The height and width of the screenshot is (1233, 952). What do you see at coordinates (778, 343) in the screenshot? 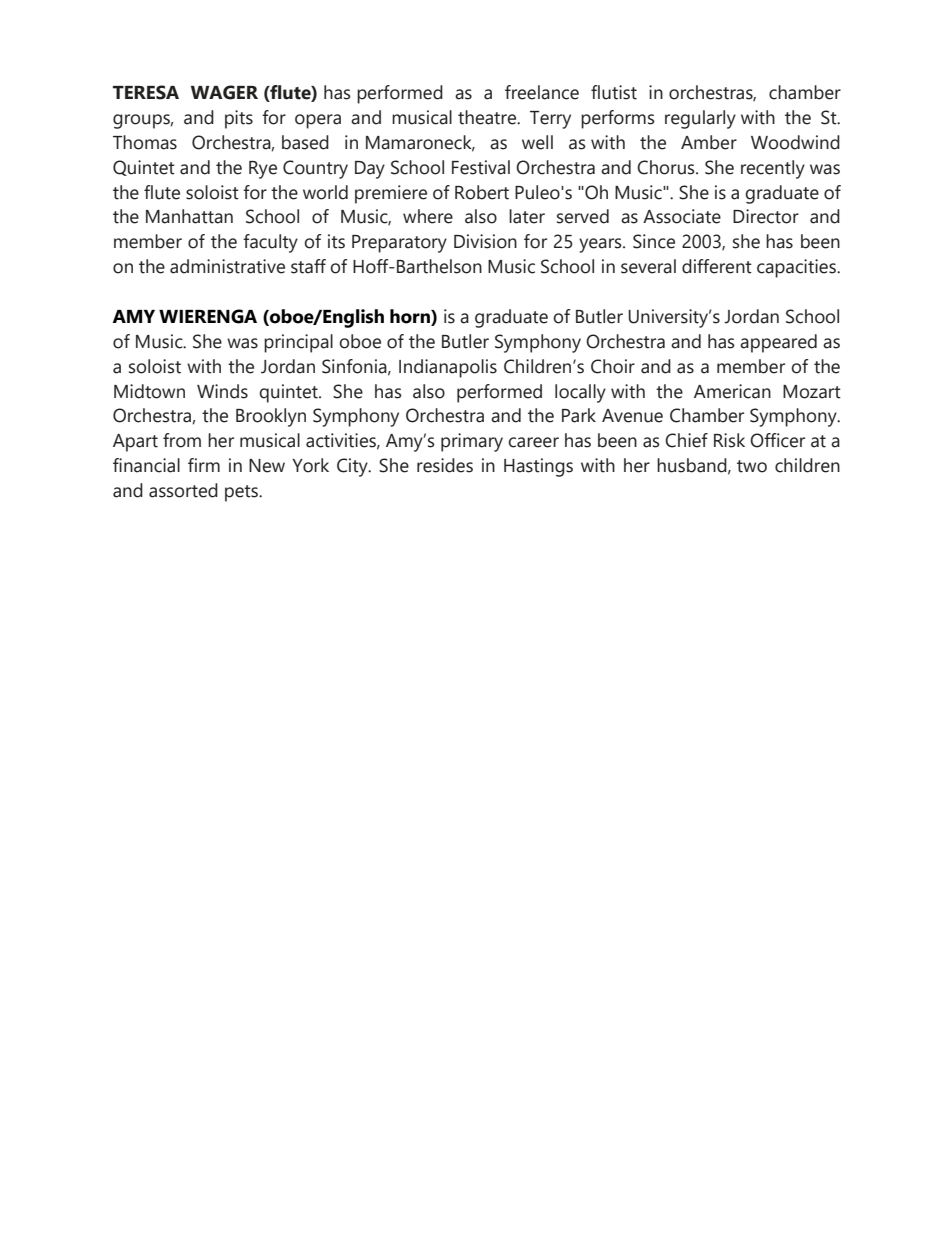
I see `appeared` at bounding box center [778, 343].
